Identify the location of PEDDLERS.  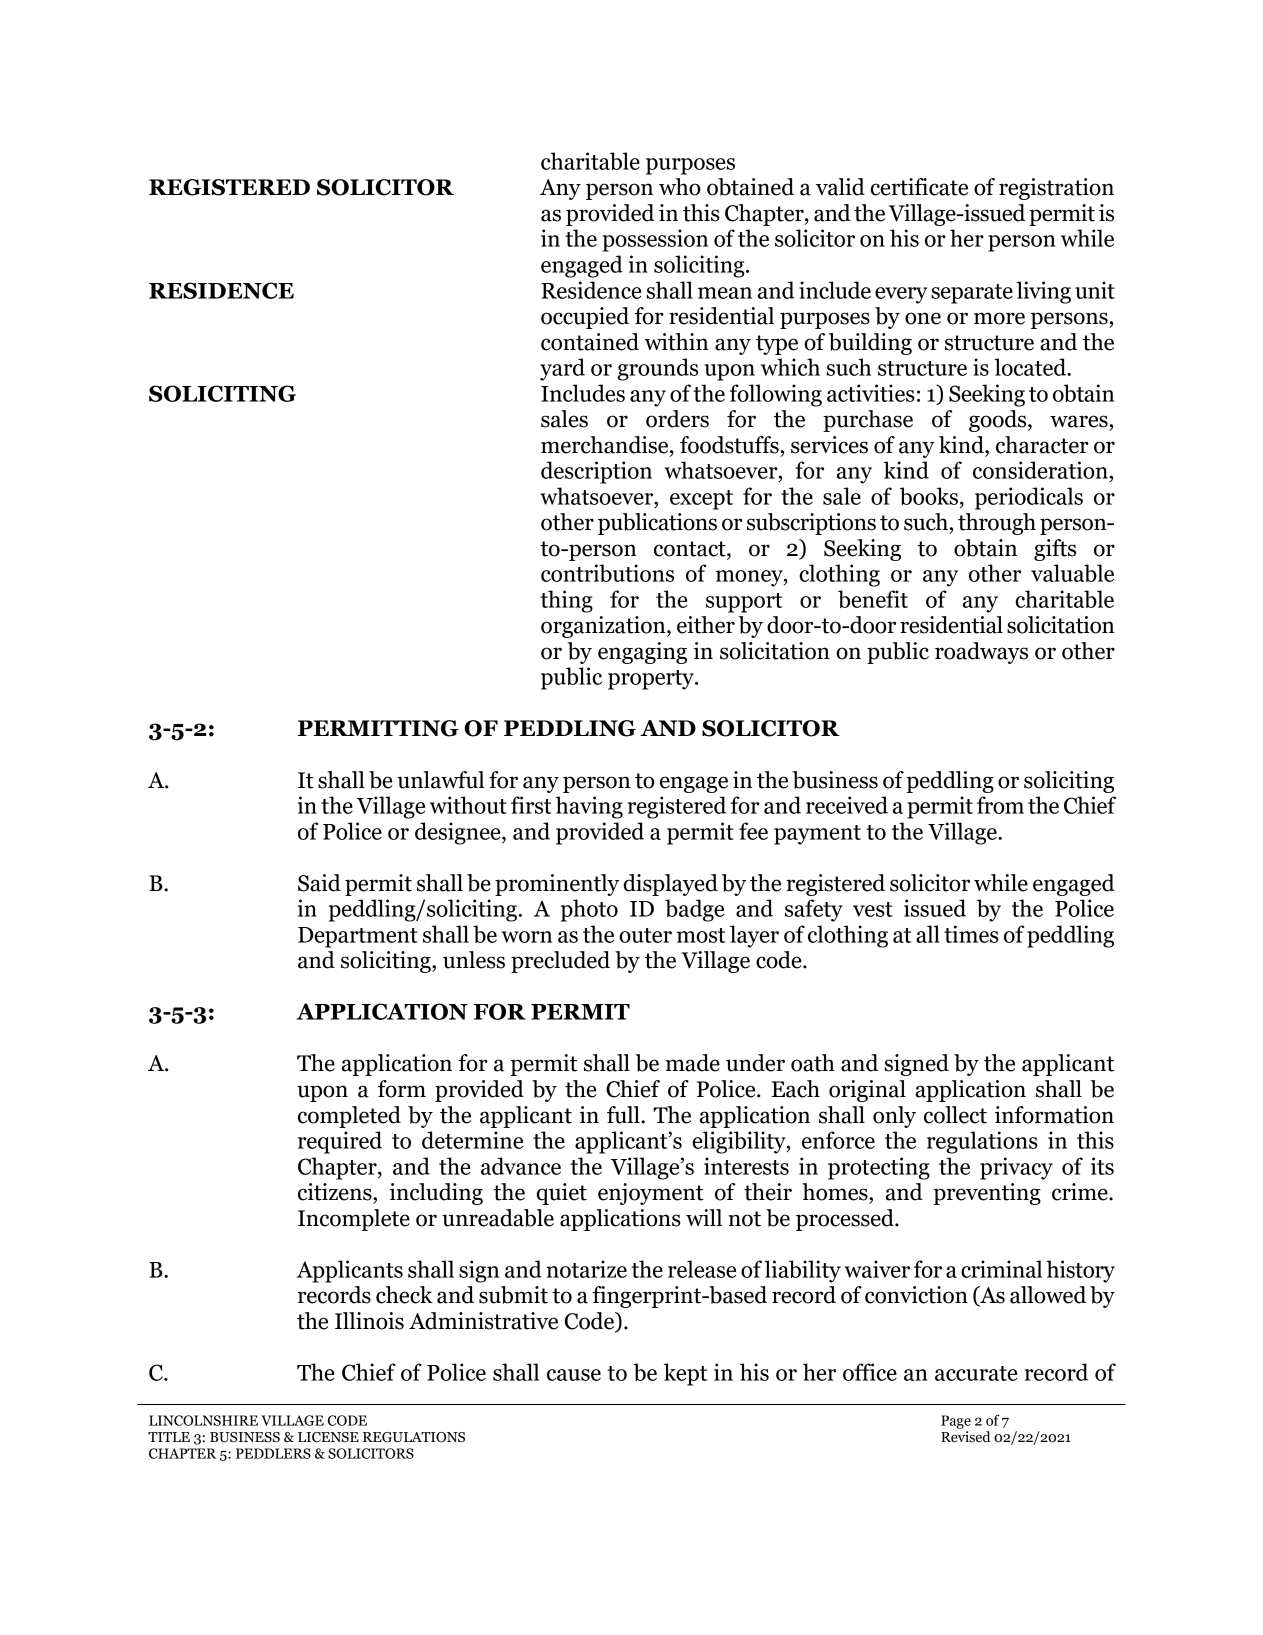
(273, 1453).
